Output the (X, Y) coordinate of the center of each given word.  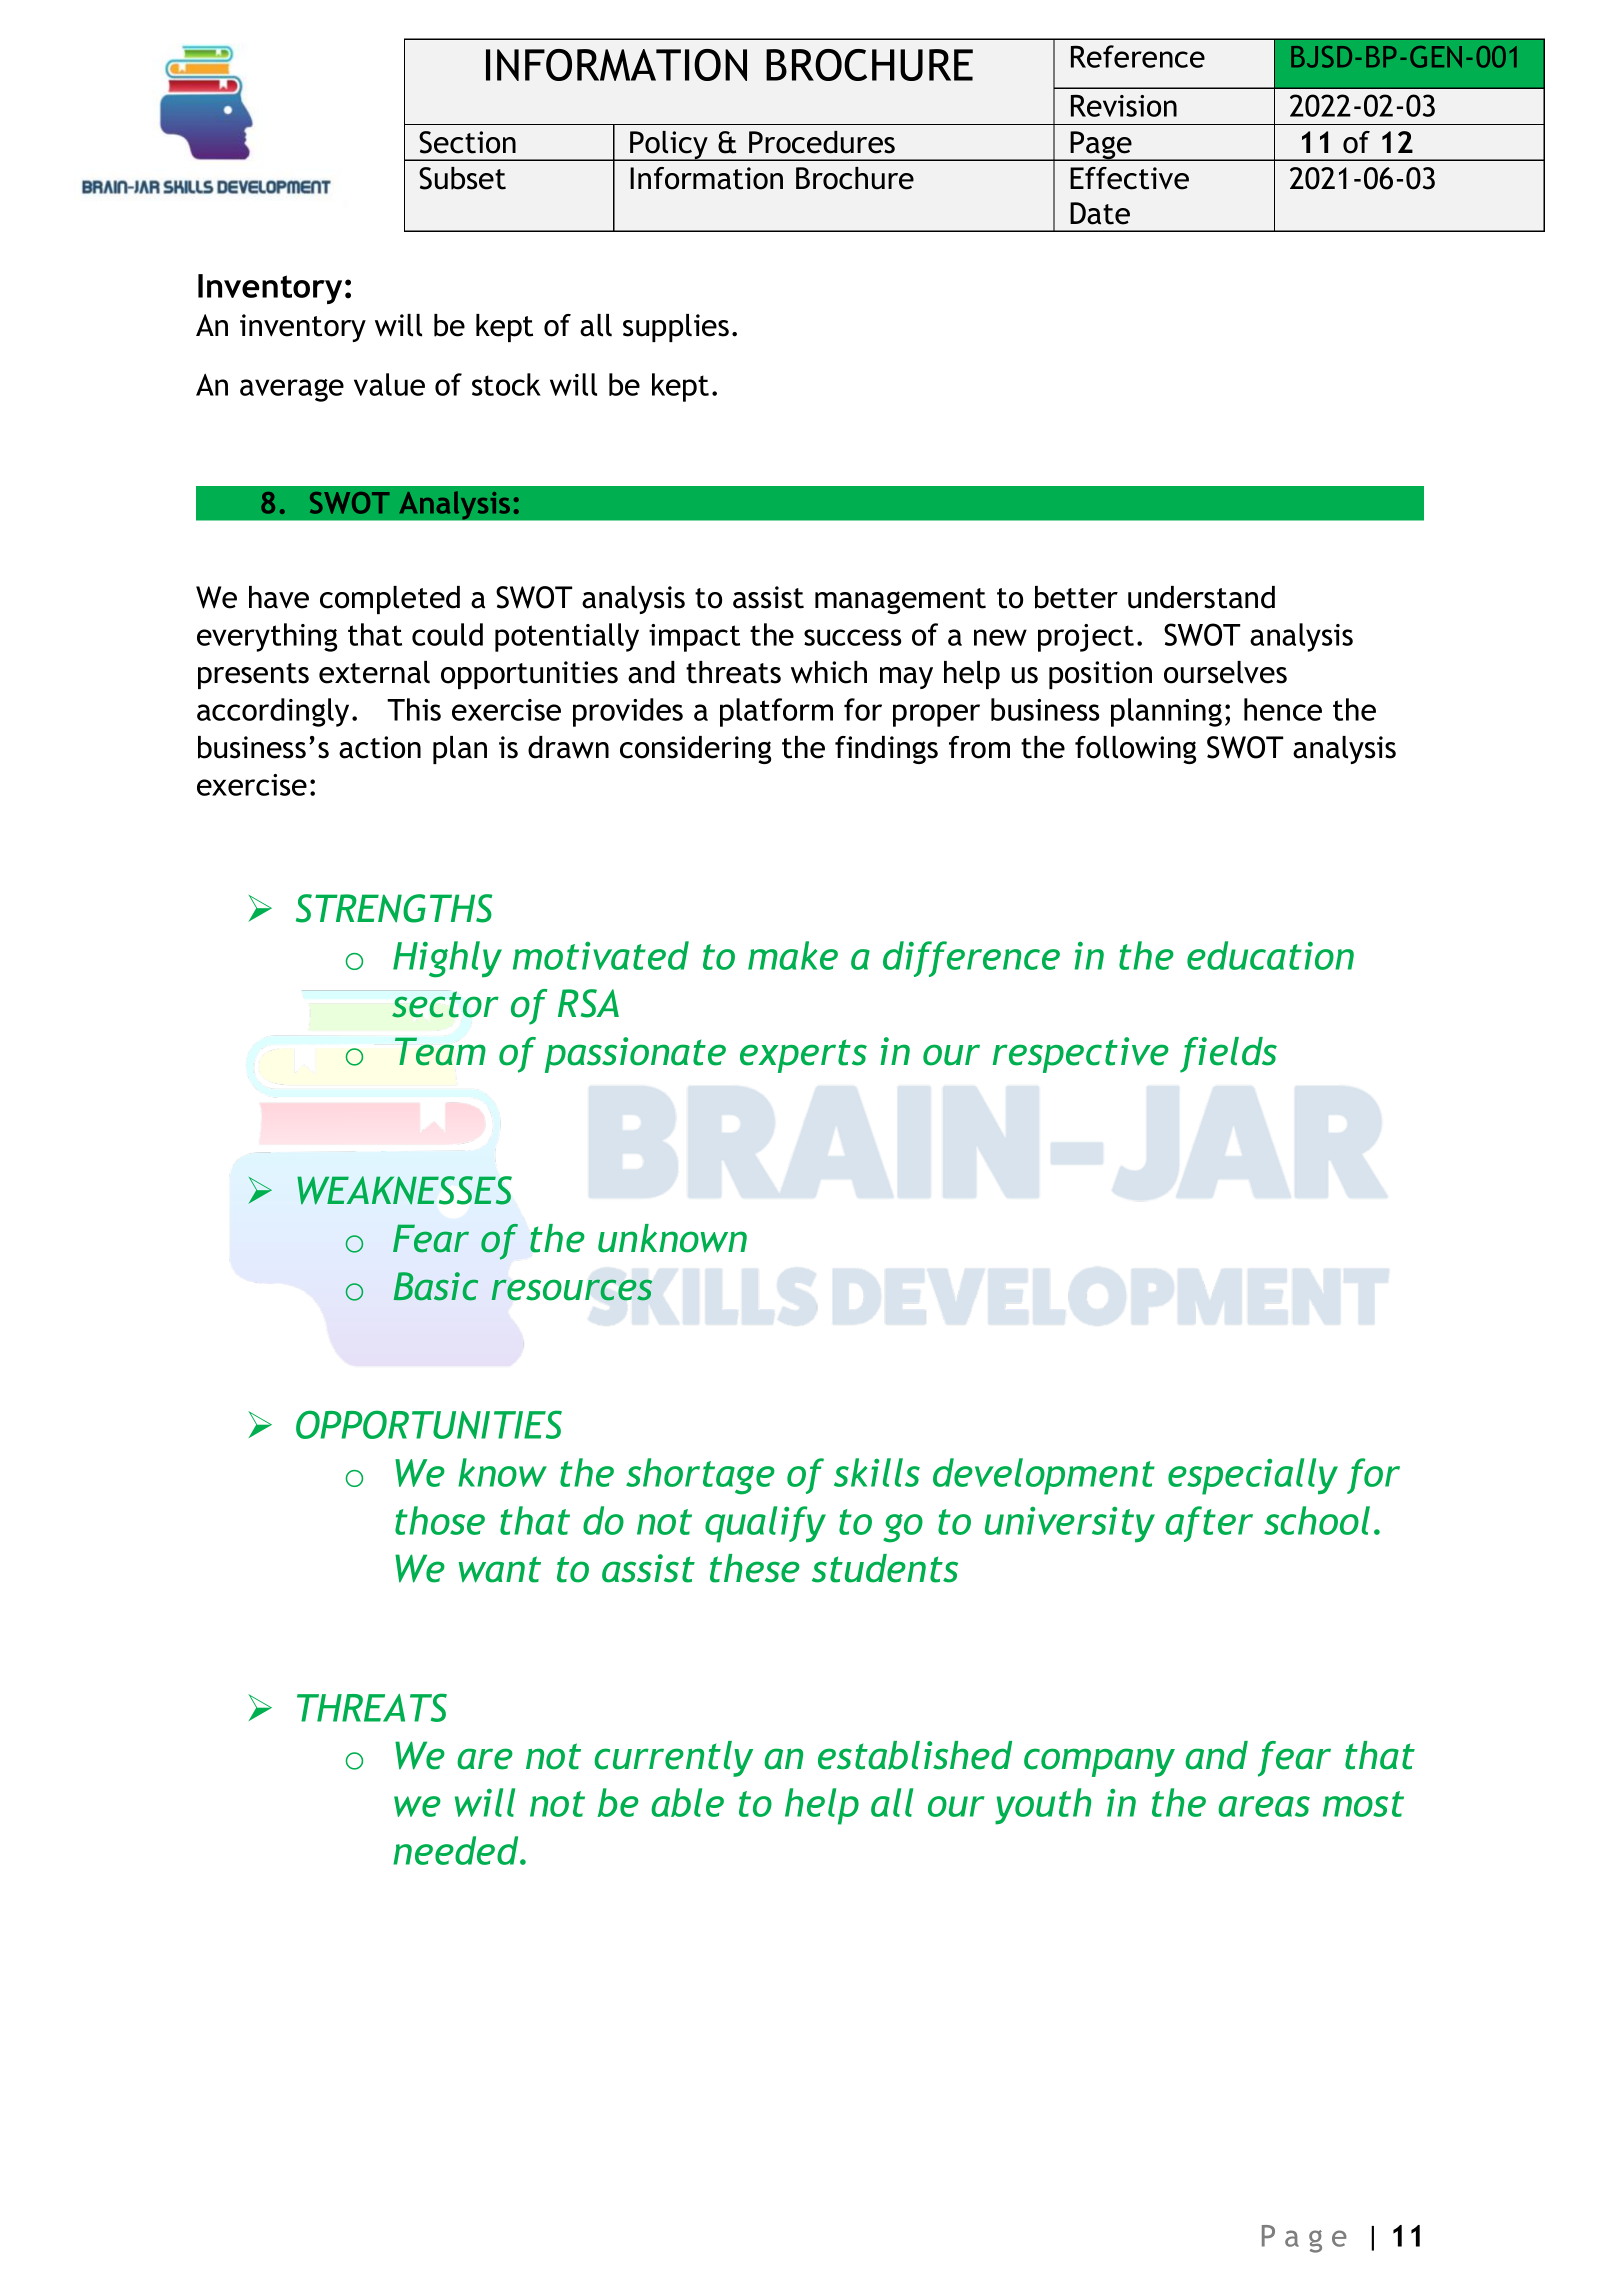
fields (1228, 1055)
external (374, 672)
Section (467, 142)
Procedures (822, 142)
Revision (1124, 105)
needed (457, 1850)
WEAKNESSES (404, 1190)
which (829, 672)
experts (803, 1056)
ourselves (1225, 672)
